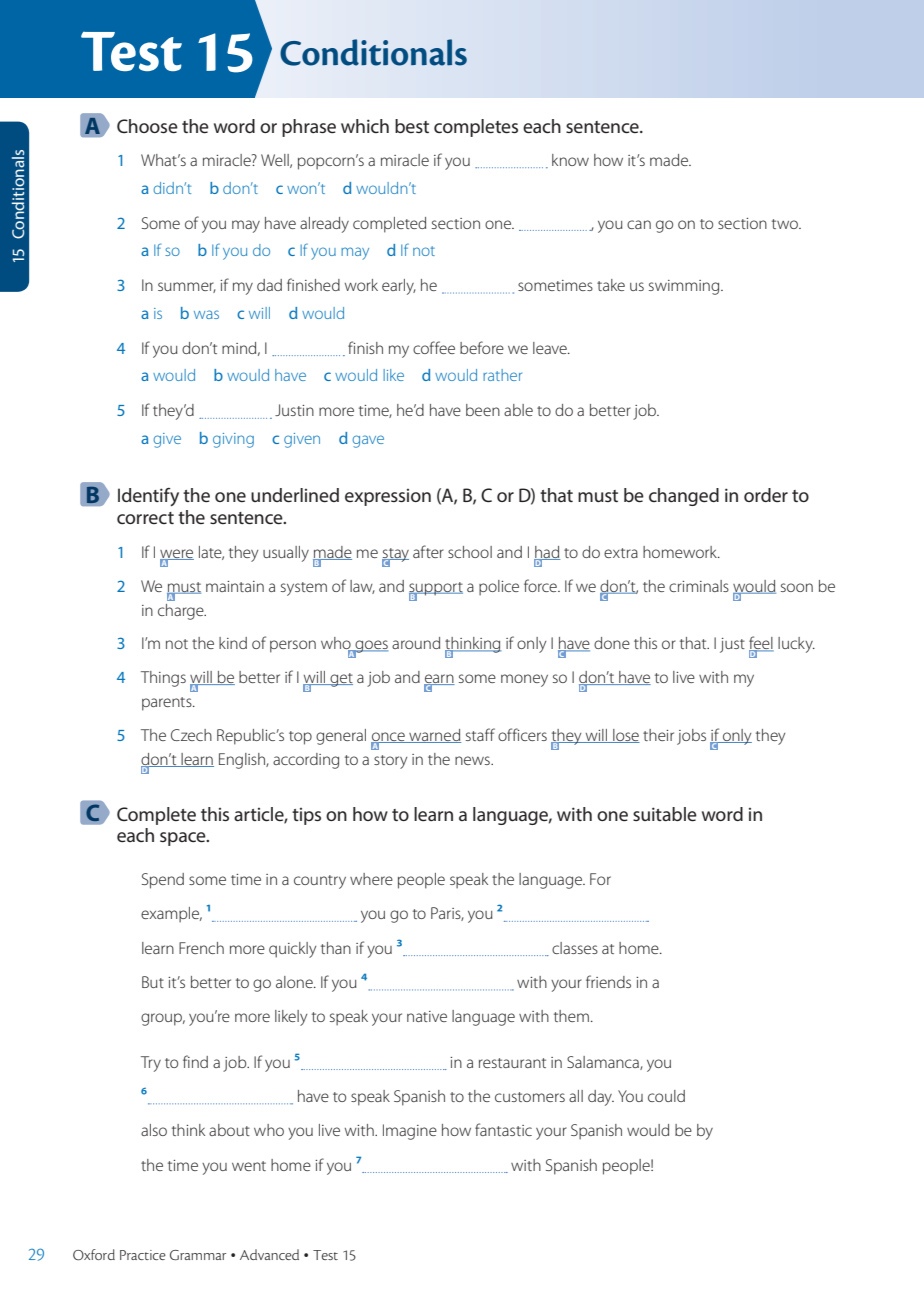 This screenshot has height=1289, width=924. What do you see at coordinates (666, 1096) in the screenshot?
I see `could` at bounding box center [666, 1096].
